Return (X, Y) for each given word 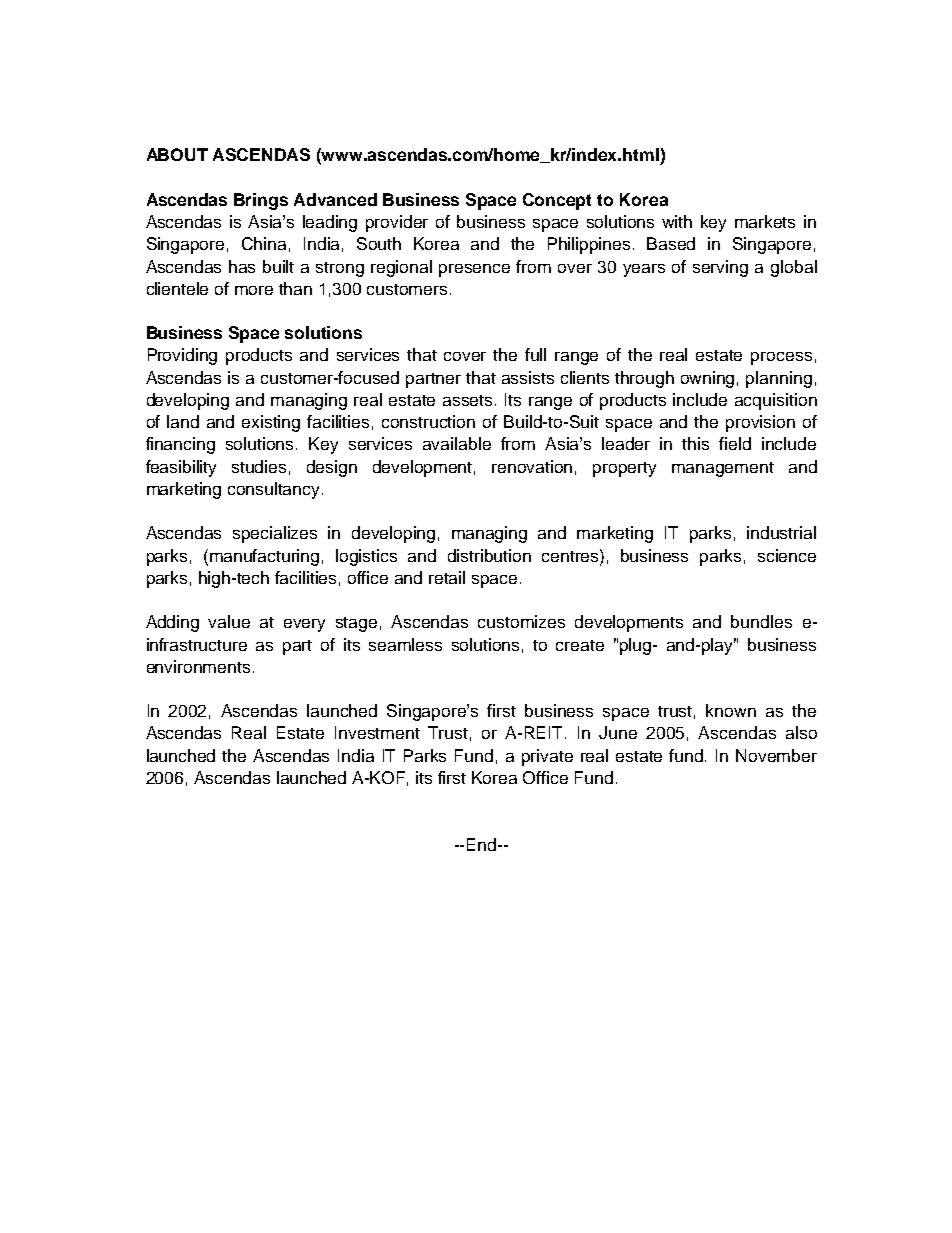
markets (765, 221)
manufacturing (264, 557)
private (547, 757)
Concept (557, 201)
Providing (182, 356)
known (731, 710)
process (781, 358)
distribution (489, 555)
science (787, 555)
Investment (377, 732)
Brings (261, 201)
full (535, 354)
